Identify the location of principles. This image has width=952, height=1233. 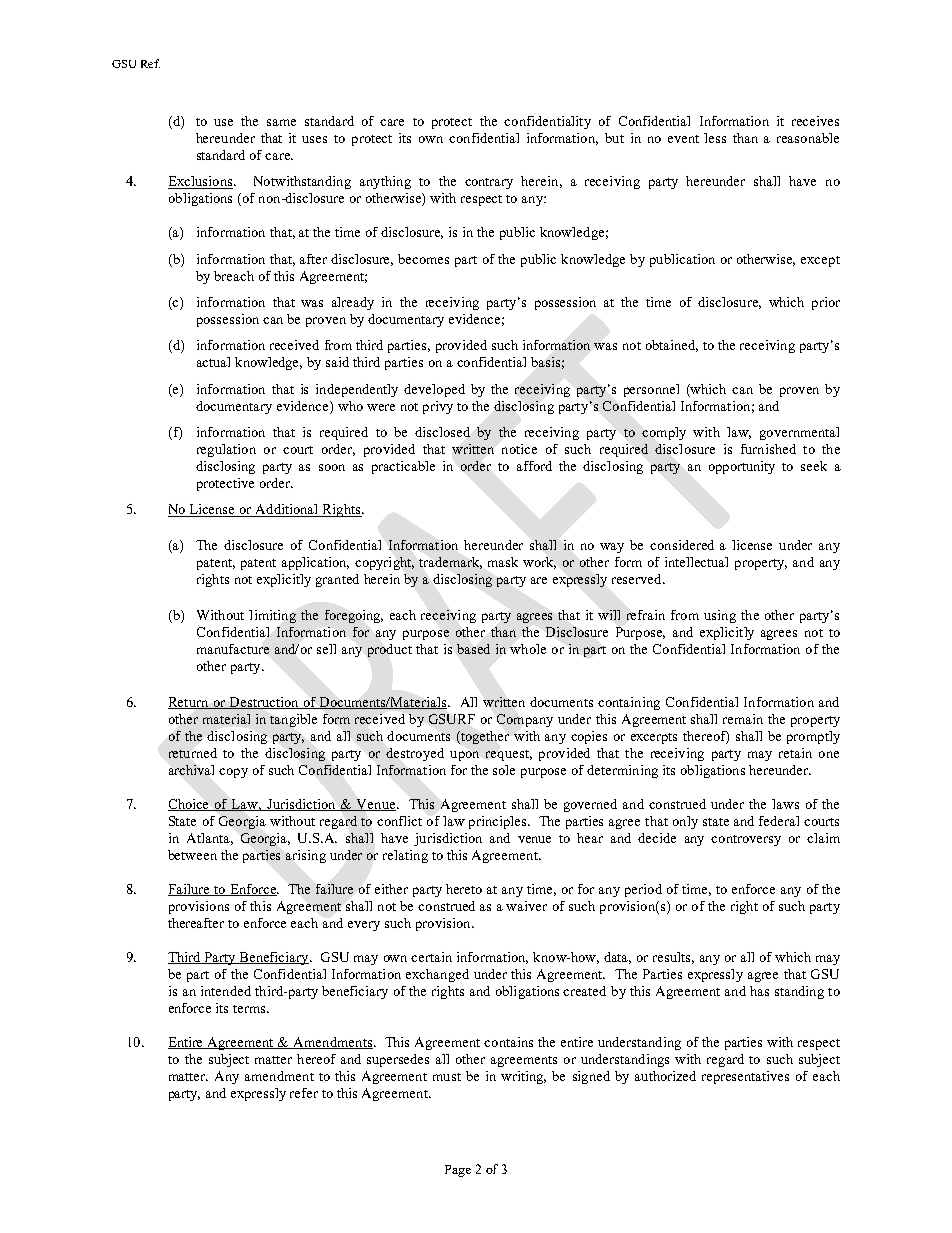
(497, 822).
